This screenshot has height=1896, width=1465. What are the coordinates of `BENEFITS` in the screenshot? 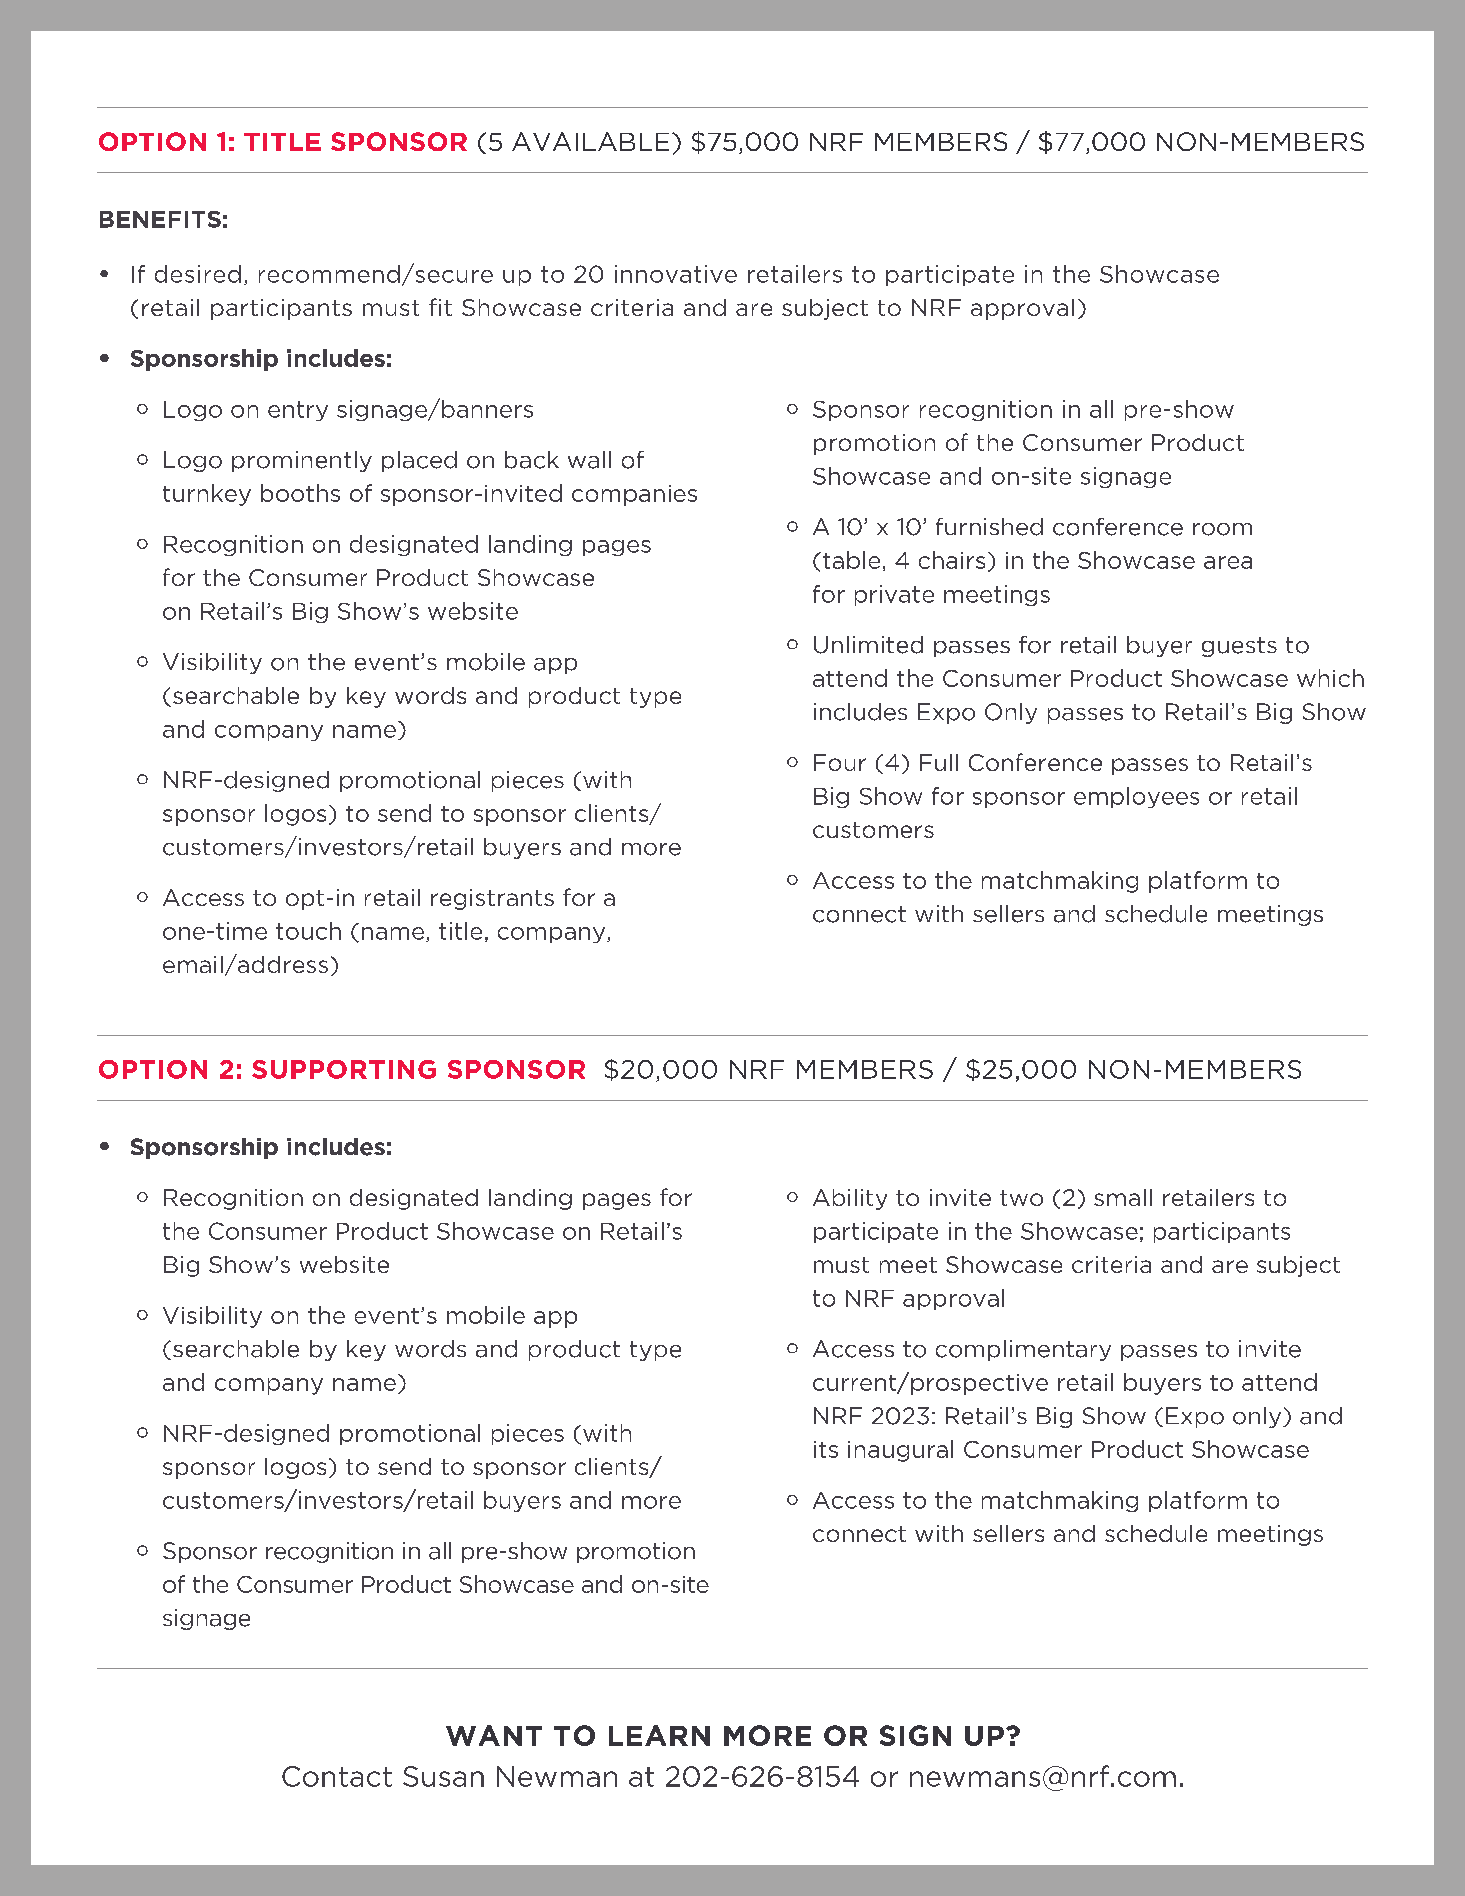 It's located at (160, 219).
